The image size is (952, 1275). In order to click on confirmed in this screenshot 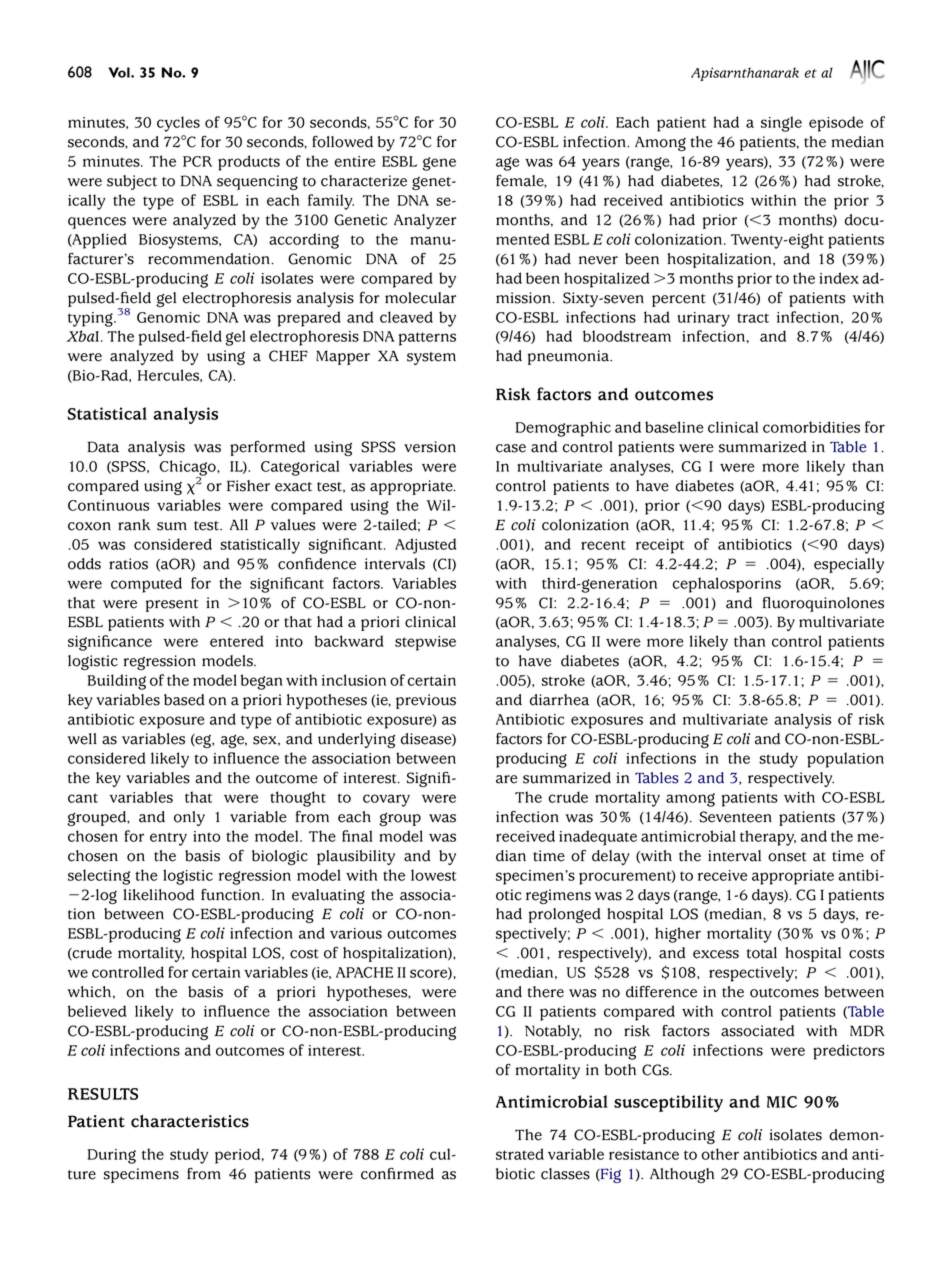, I will do `click(397, 1174)`.
